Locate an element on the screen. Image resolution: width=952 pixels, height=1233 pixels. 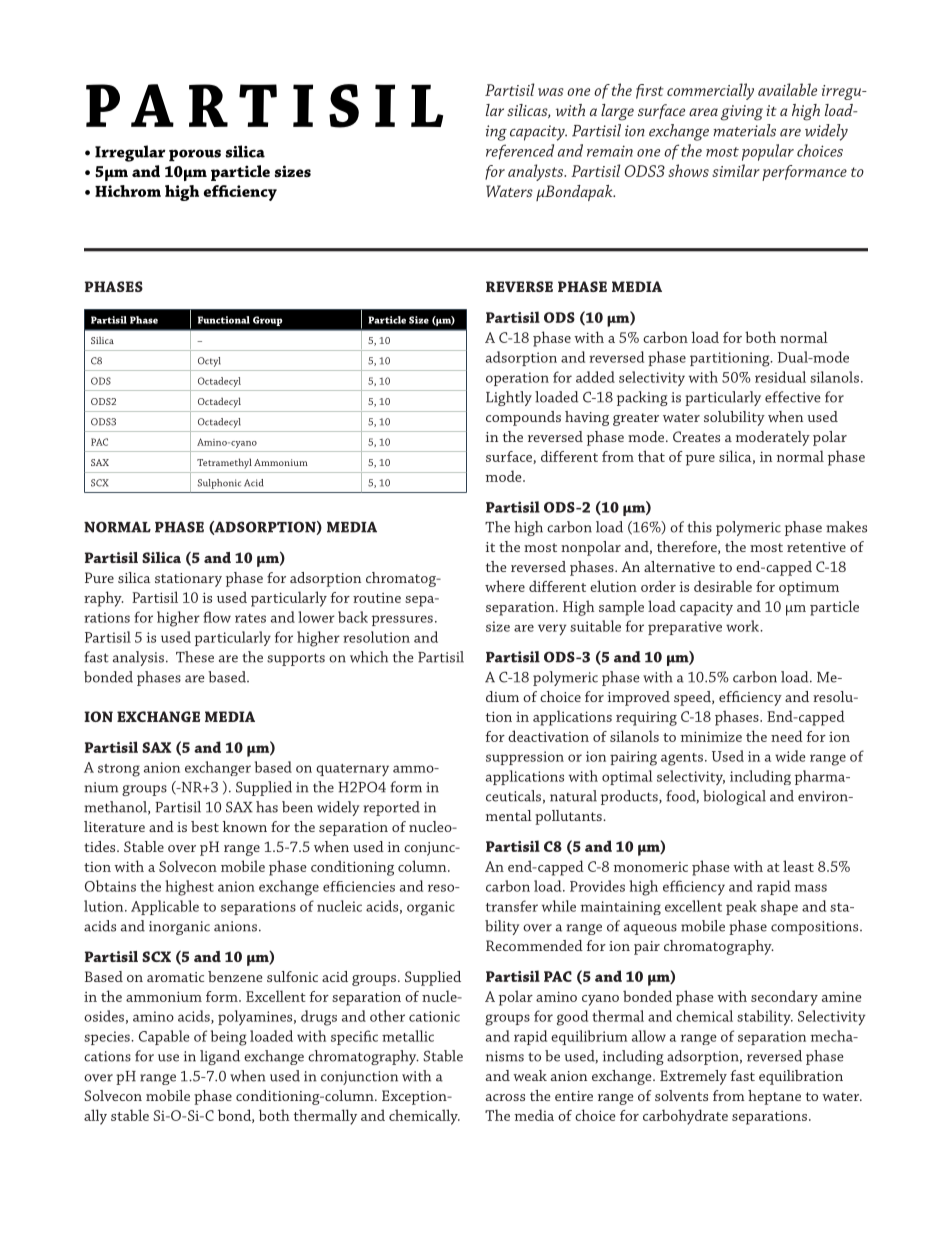
least is located at coordinates (798, 866).
